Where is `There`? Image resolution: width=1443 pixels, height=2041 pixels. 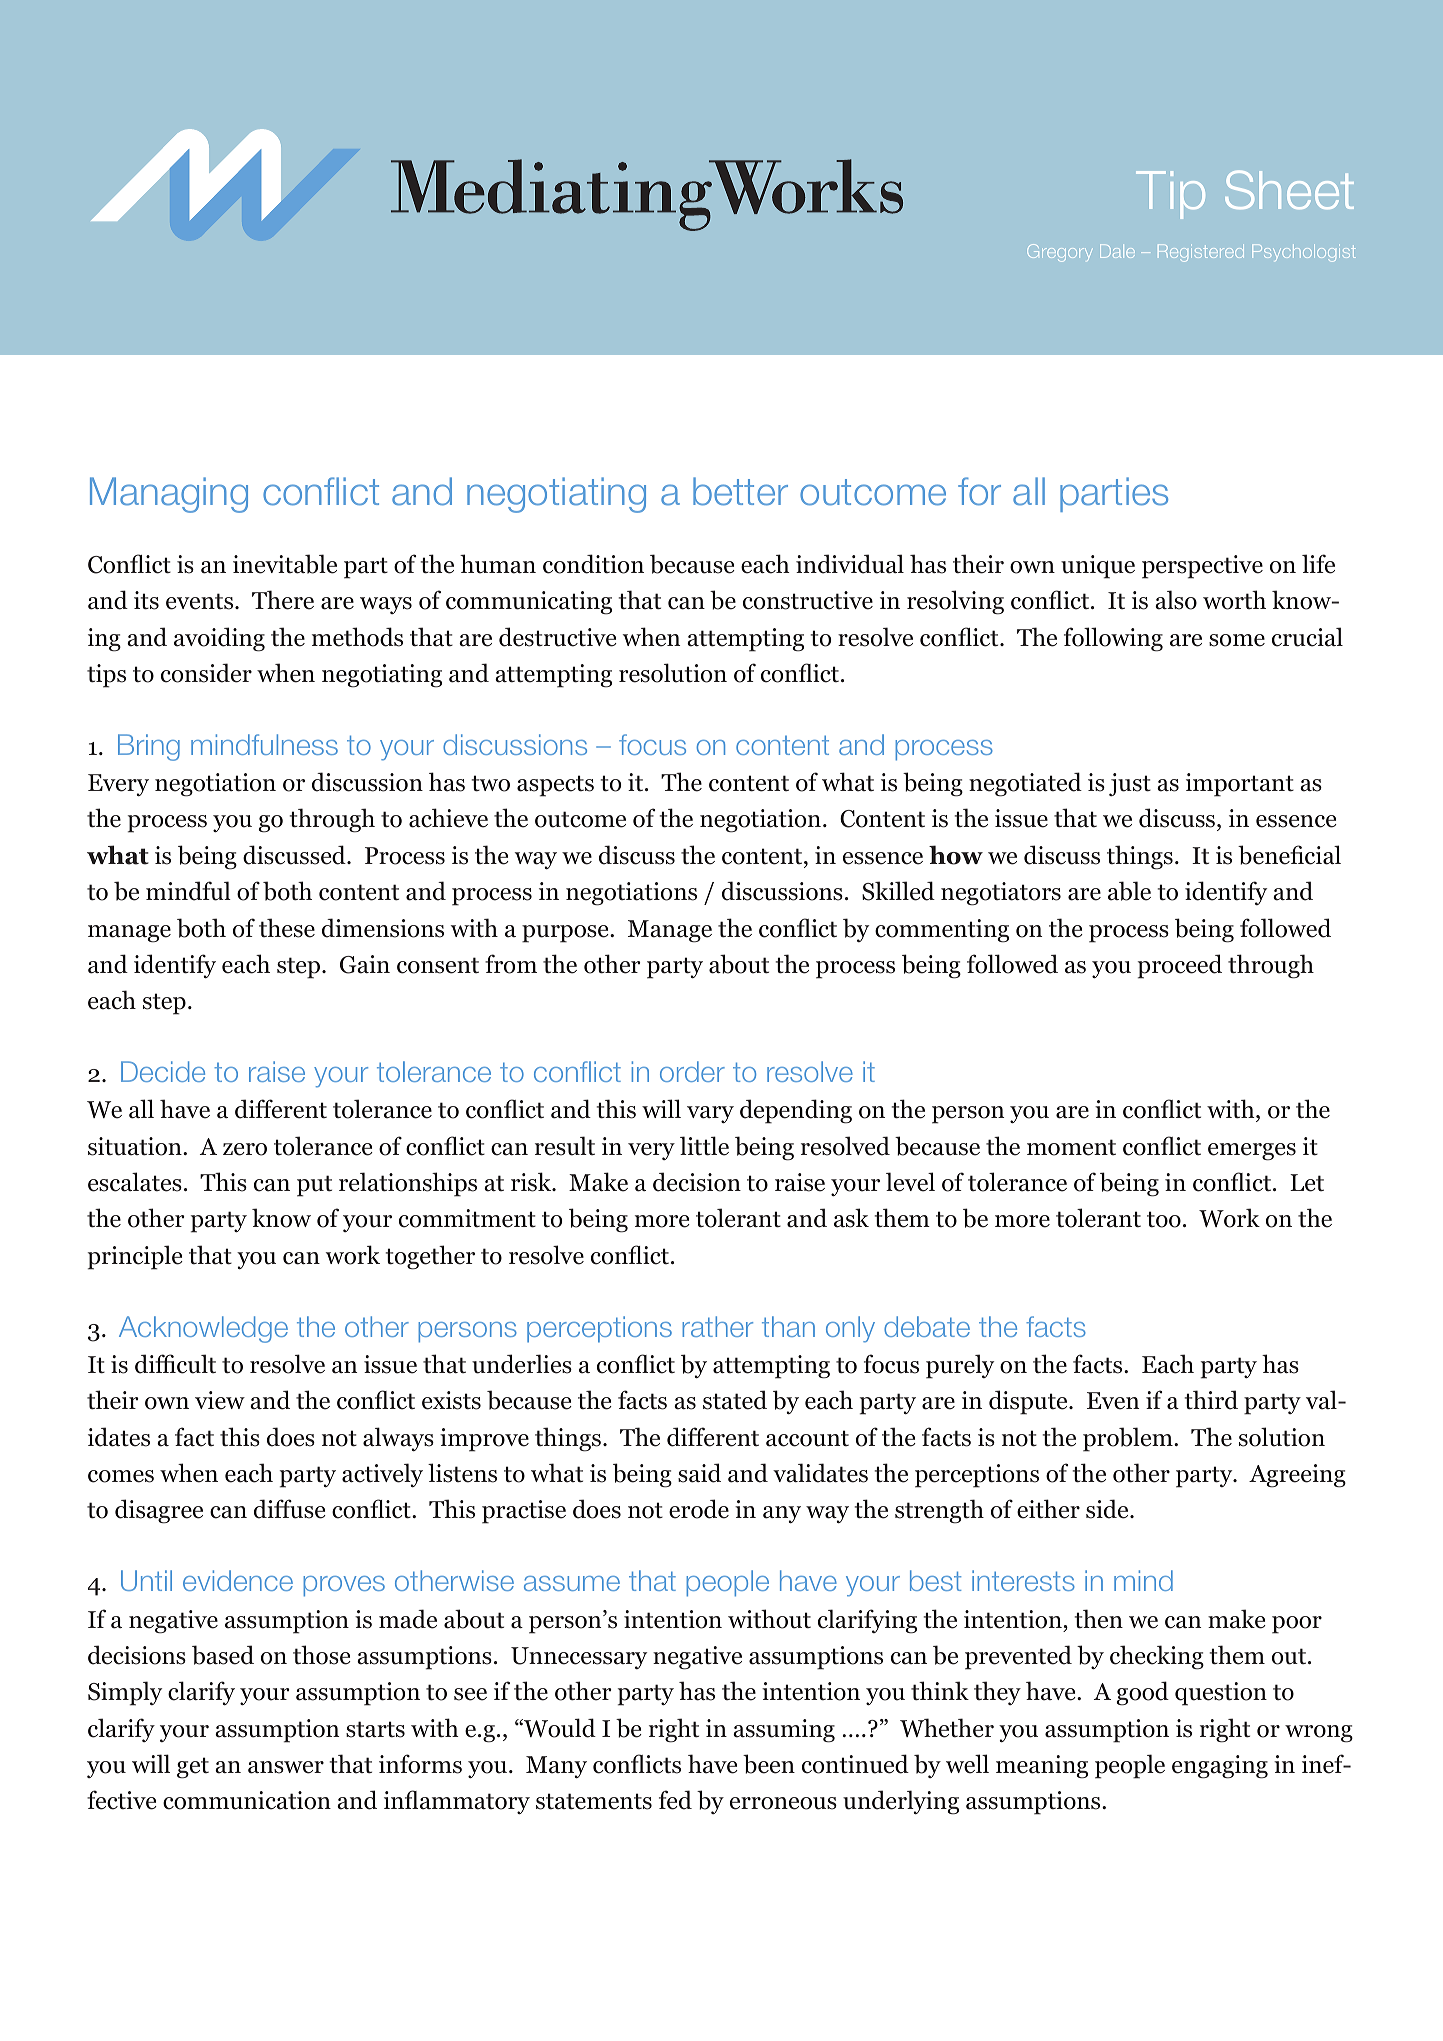 There is located at coordinates (283, 600).
